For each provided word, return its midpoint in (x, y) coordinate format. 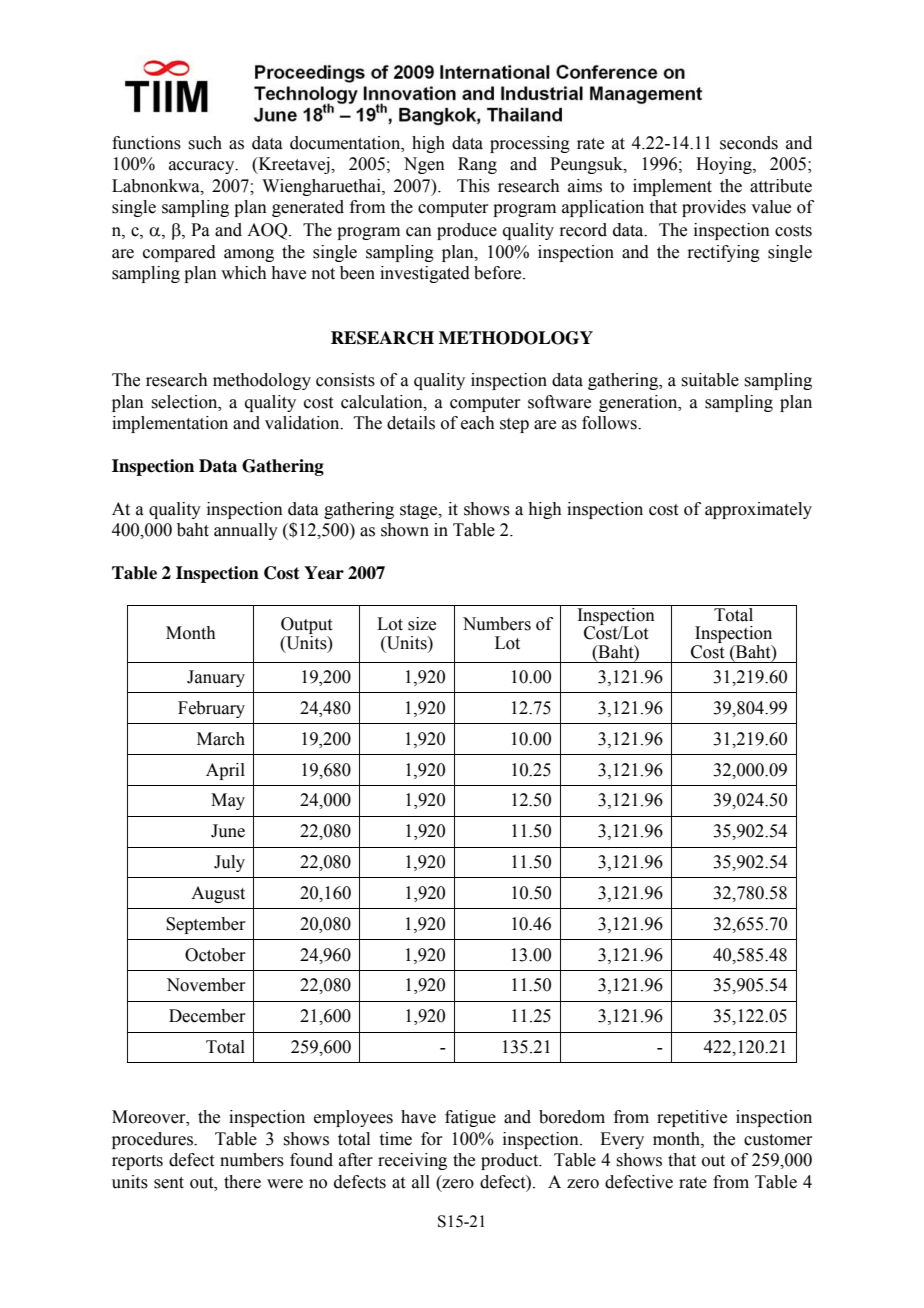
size (422, 624)
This (473, 186)
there (242, 1182)
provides (714, 208)
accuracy (203, 167)
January (216, 678)
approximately (758, 510)
